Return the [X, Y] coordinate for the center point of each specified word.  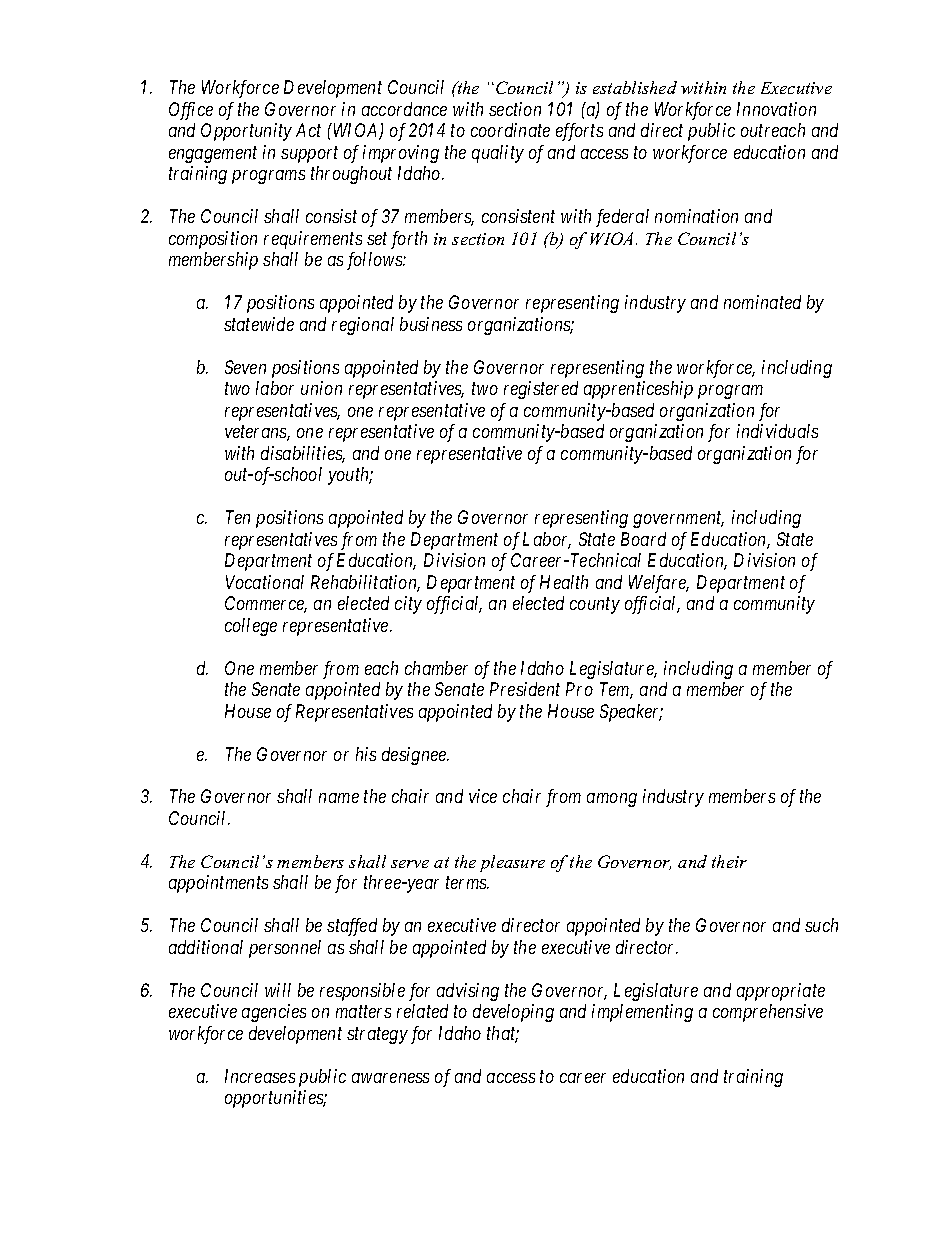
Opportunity [246, 132]
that [503, 1034]
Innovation [776, 109]
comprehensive [768, 1013]
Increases [260, 1076]
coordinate [510, 130]
